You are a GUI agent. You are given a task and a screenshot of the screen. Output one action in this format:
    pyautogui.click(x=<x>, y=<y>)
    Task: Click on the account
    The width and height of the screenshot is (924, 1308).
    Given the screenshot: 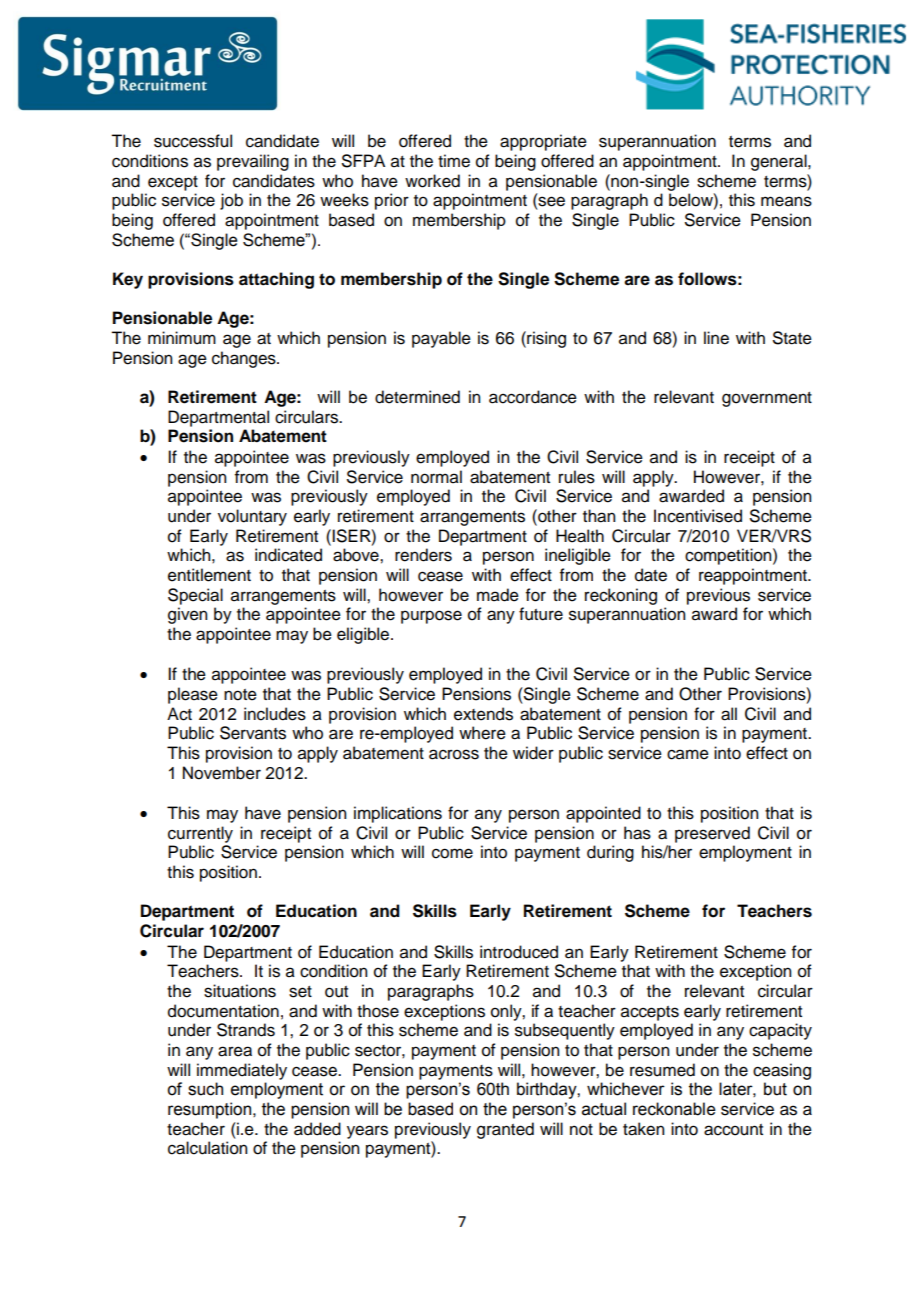 What is the action you would take?
    pyautogui.click(x=733, y=1130)
